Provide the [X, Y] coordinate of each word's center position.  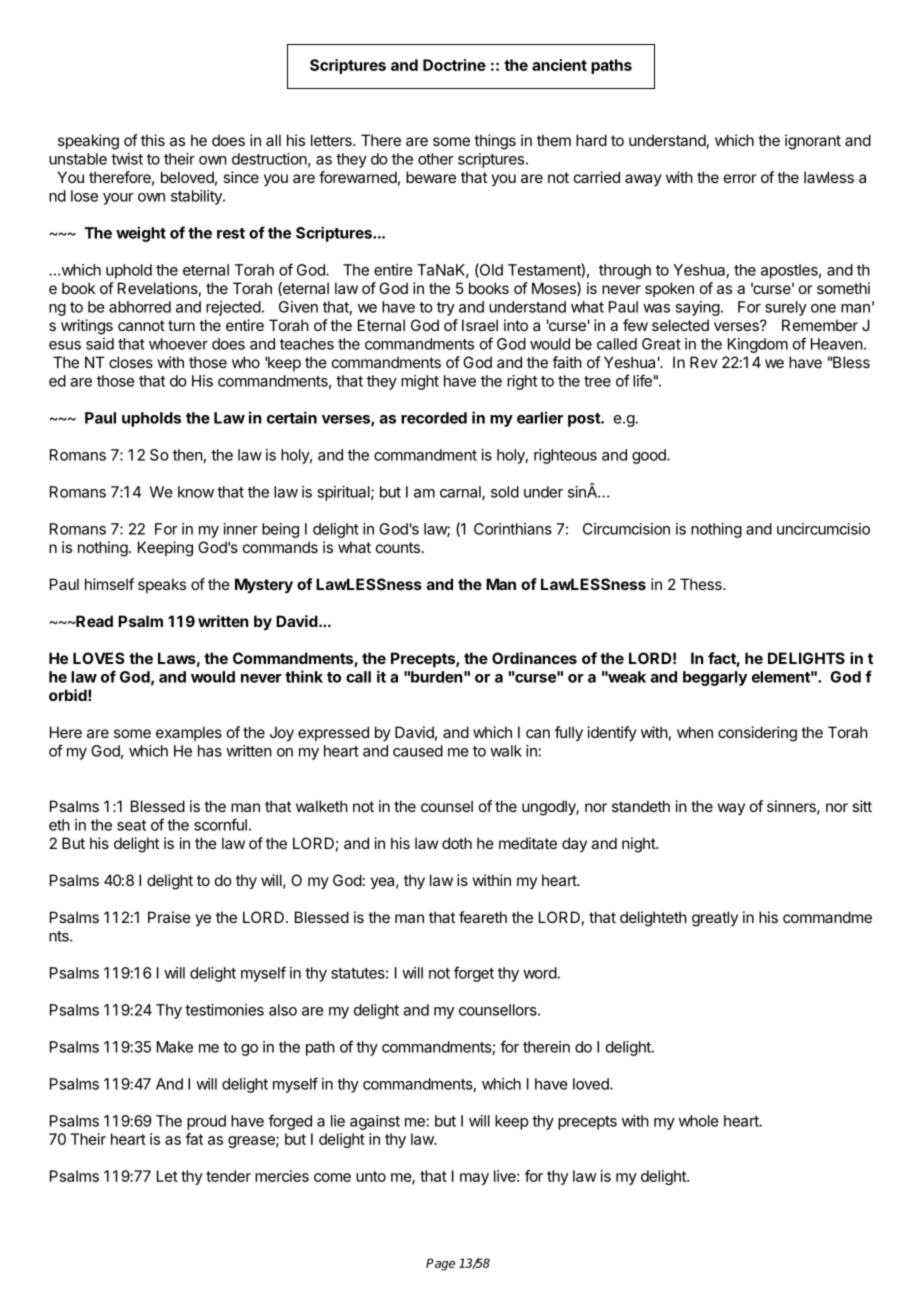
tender [228, 1176]
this [153, 140]
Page [440, 1264]
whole [699, 1121]
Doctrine [454, 65]
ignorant [813, 142]
